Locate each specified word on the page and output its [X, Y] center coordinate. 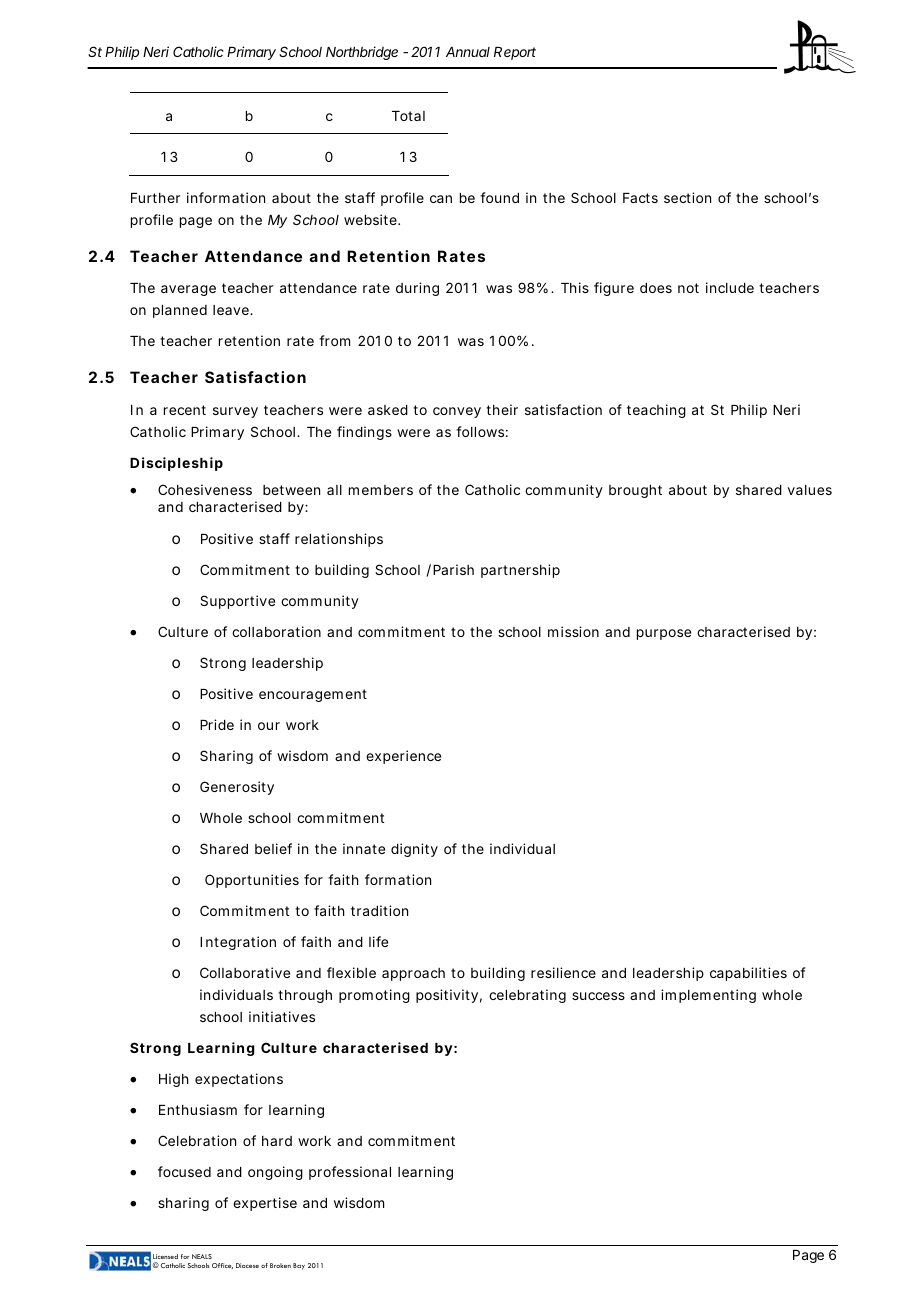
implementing [708, 996]
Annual [468, 52]
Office [222, 1266]
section [687, 197]
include [730, 287]
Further [155, 198]
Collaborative [245, 972]
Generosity [237, 788]
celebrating [527, 996]
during [417, 289]
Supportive [237, 602]
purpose [664, 634]
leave [232, 310]
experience [403, 757]
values [810, 490]
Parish [453, 569]
